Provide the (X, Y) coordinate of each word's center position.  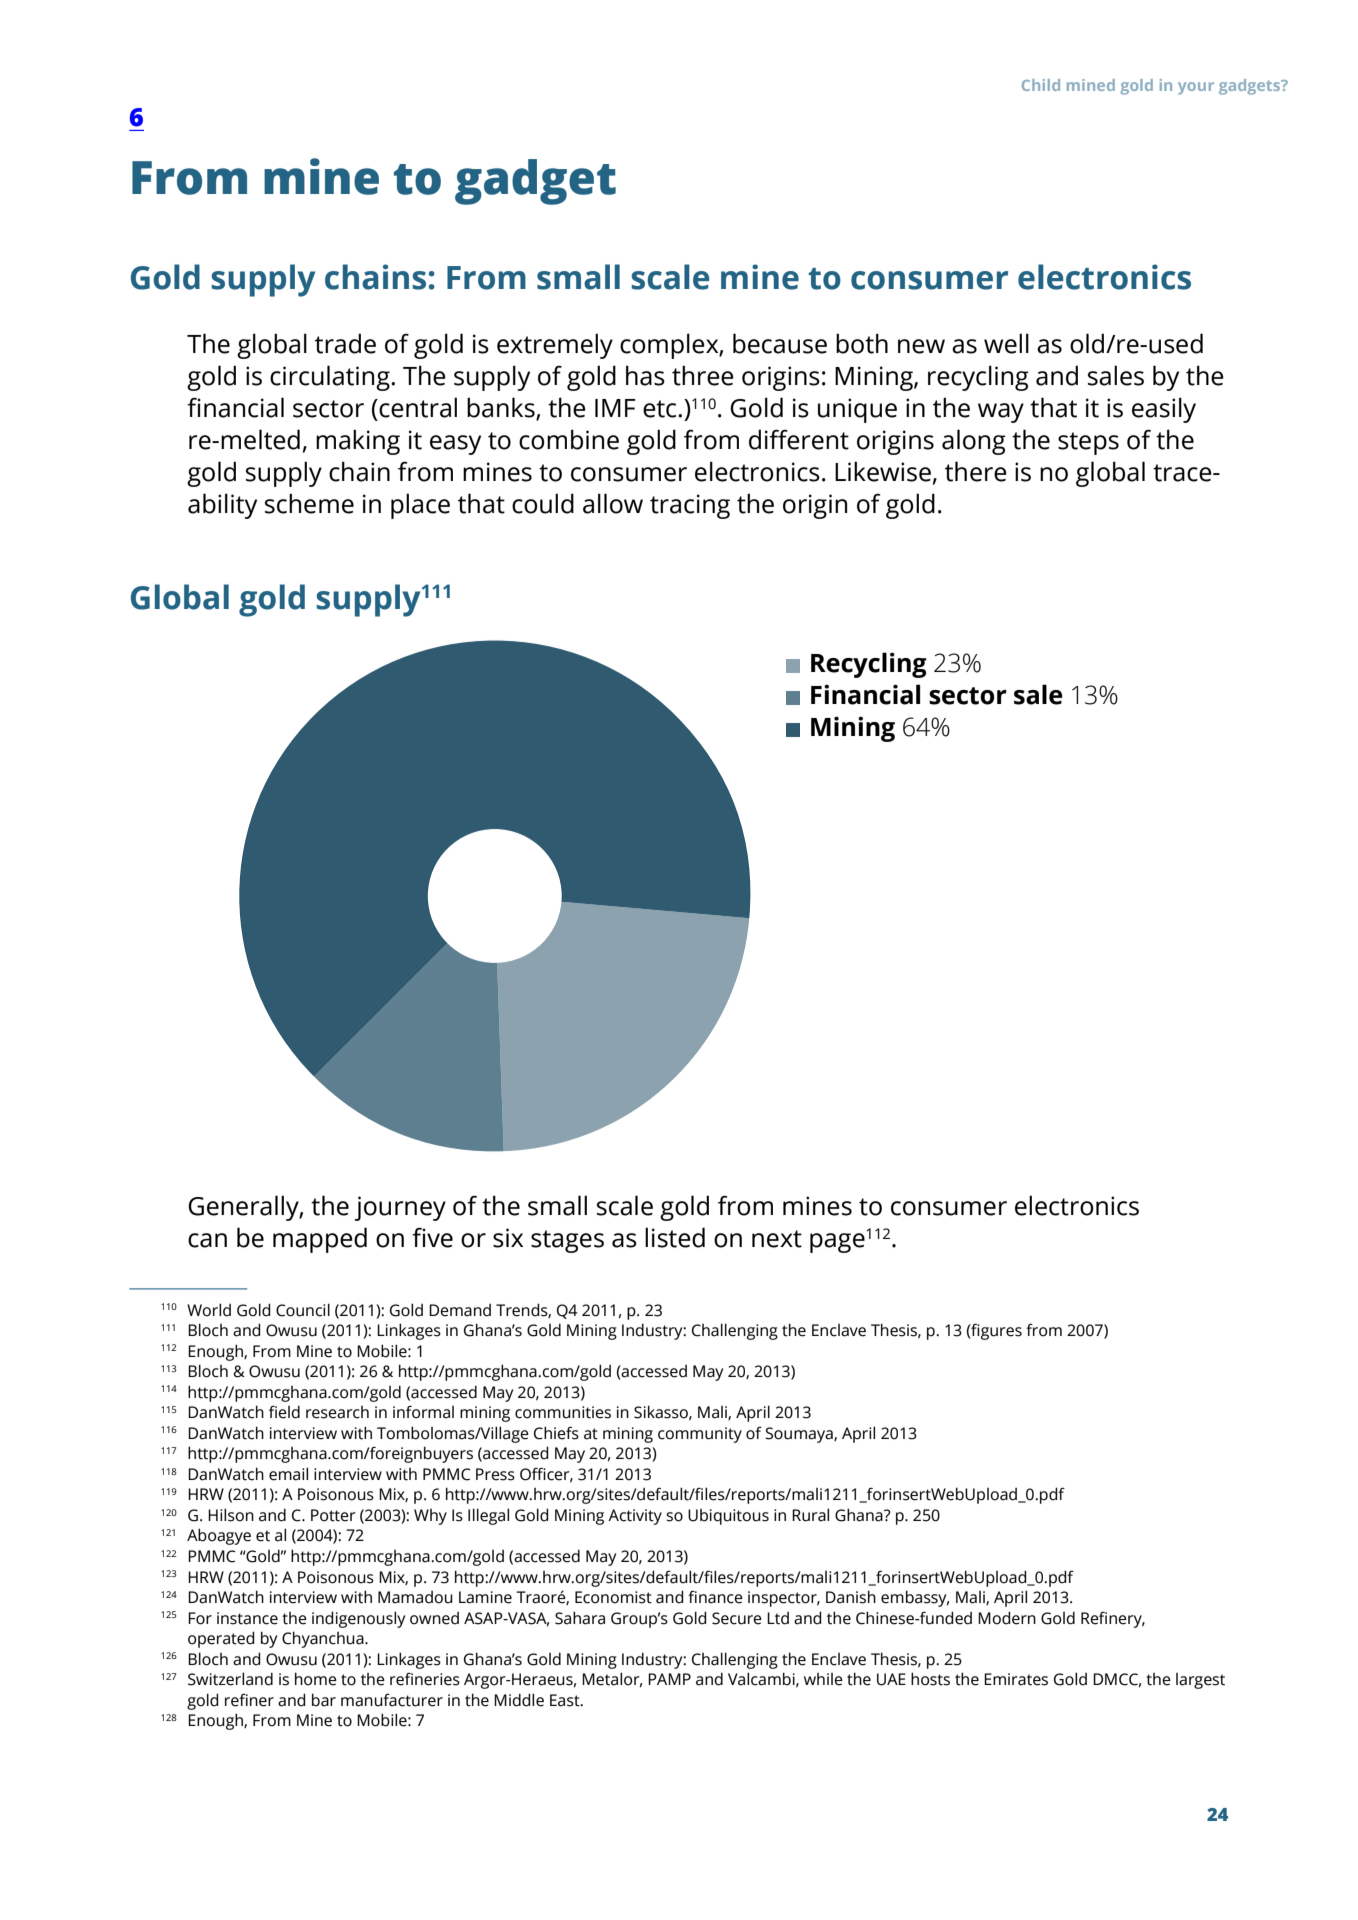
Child (1041, 85)
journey (400, 1208)
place (420, 506)
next (777, 1239)
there (976, 471)
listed (675, 1237)
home (316, 1679)
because (780, 343)
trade (345, 343)
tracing (690, 506)
